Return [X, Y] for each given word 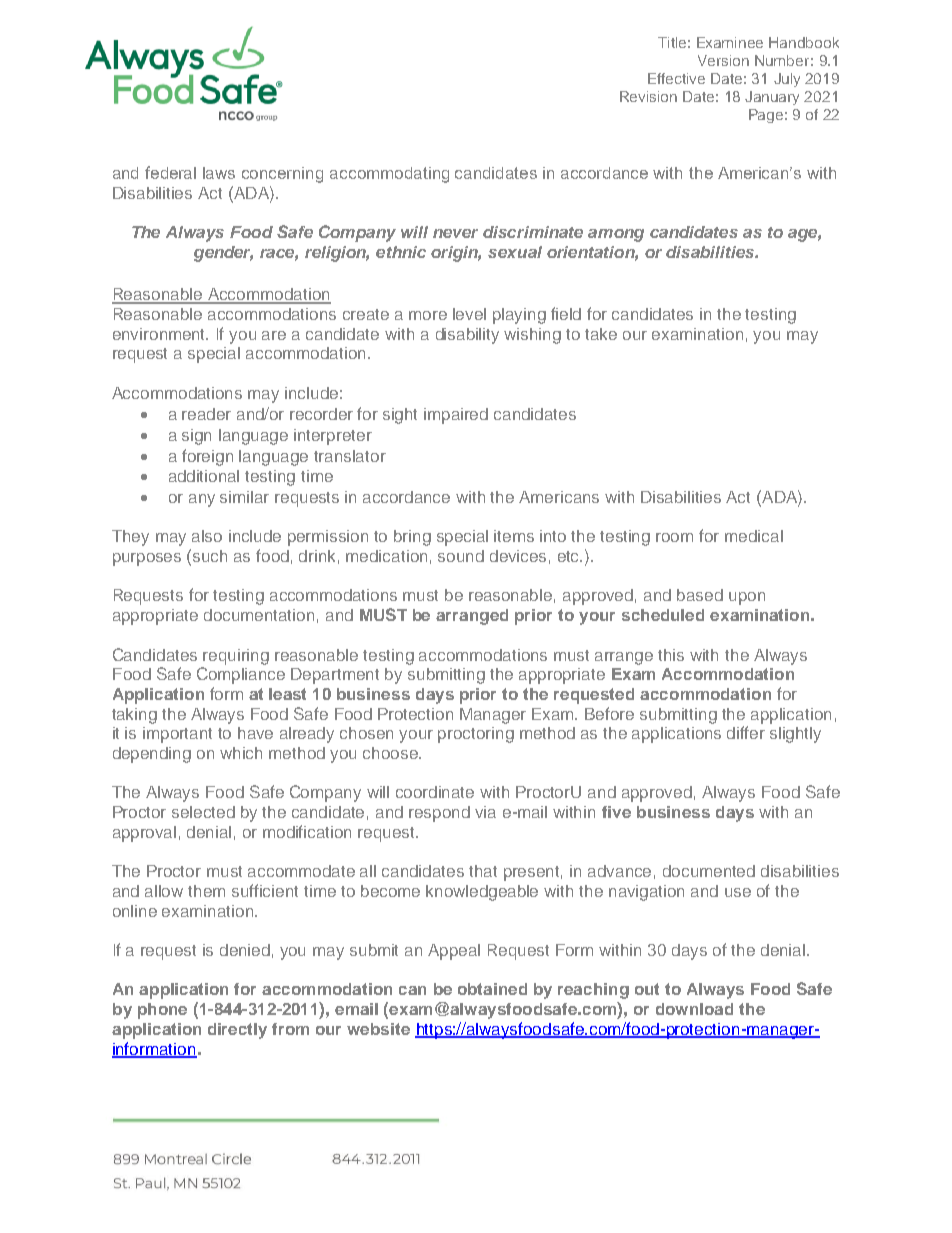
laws [219, 173]
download [694, 1009]
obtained [492, 989]
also [207, 536]
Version [723, 60]
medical [754, 536]
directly [237, 1031]
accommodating [389, 175]
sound [461, 556]
